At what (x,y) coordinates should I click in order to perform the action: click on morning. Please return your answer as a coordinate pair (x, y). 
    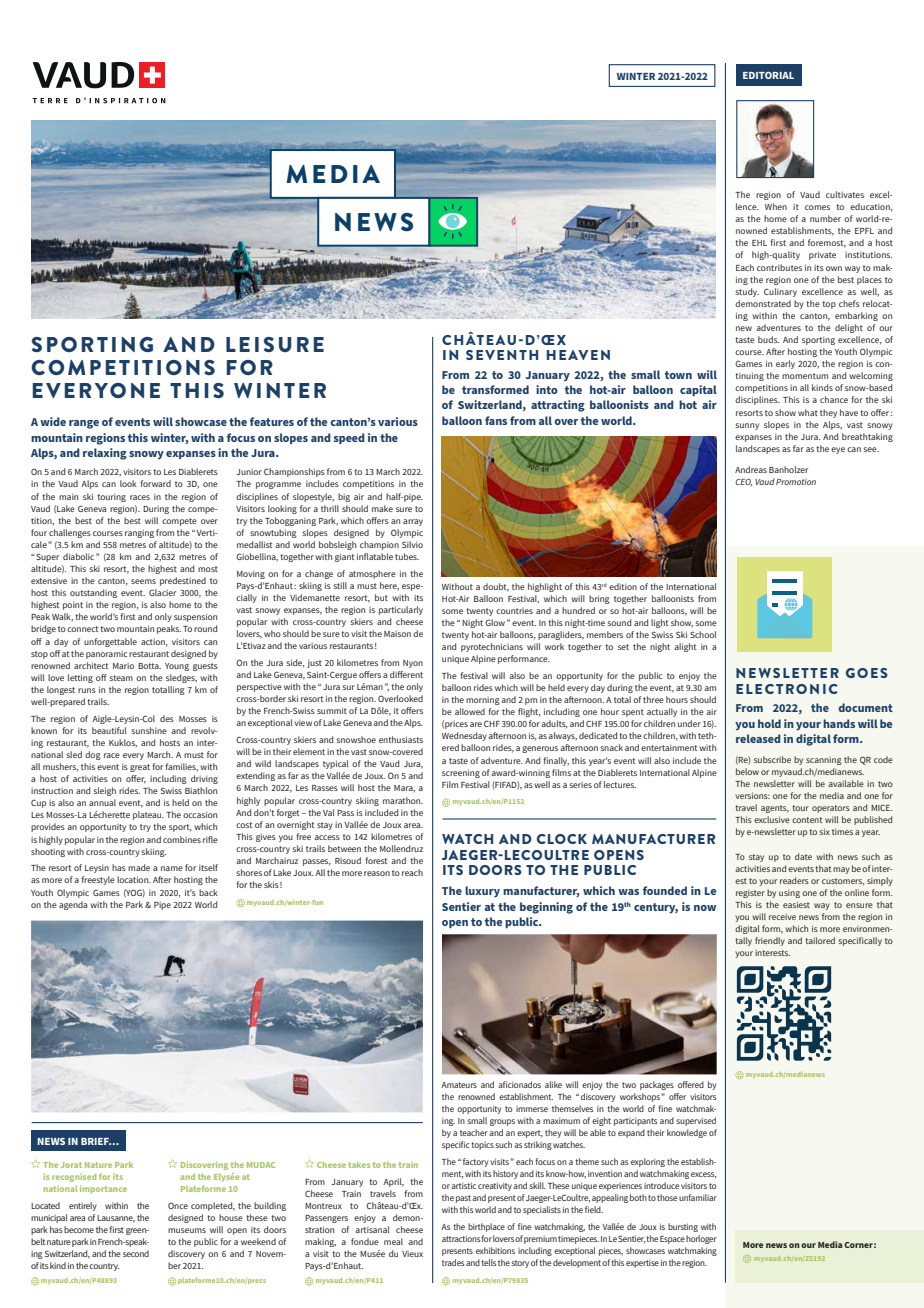
    Looking at the image, I should click on (483, 701).
